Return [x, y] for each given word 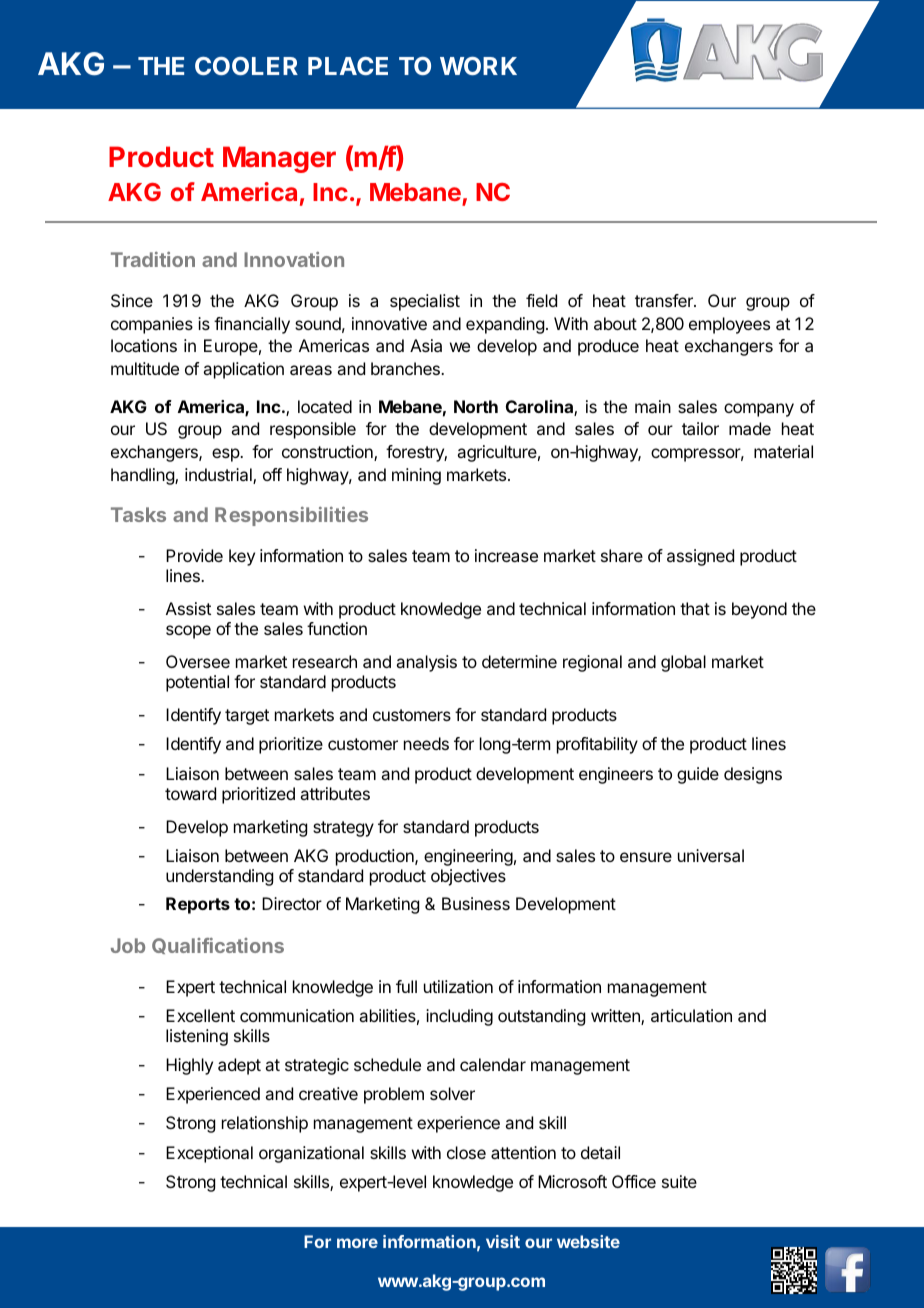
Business [476, 903]
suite [679, 1181]
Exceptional [209, 1154]
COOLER [246, 66]
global [683, 663]
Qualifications [218, 946]
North [476, 406]
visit [503, 1241]
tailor [700, 428]
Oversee [198, 661]
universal [711, 855]
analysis [426, 663]
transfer [665, 300]
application [243, 370]
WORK [478, 66]
